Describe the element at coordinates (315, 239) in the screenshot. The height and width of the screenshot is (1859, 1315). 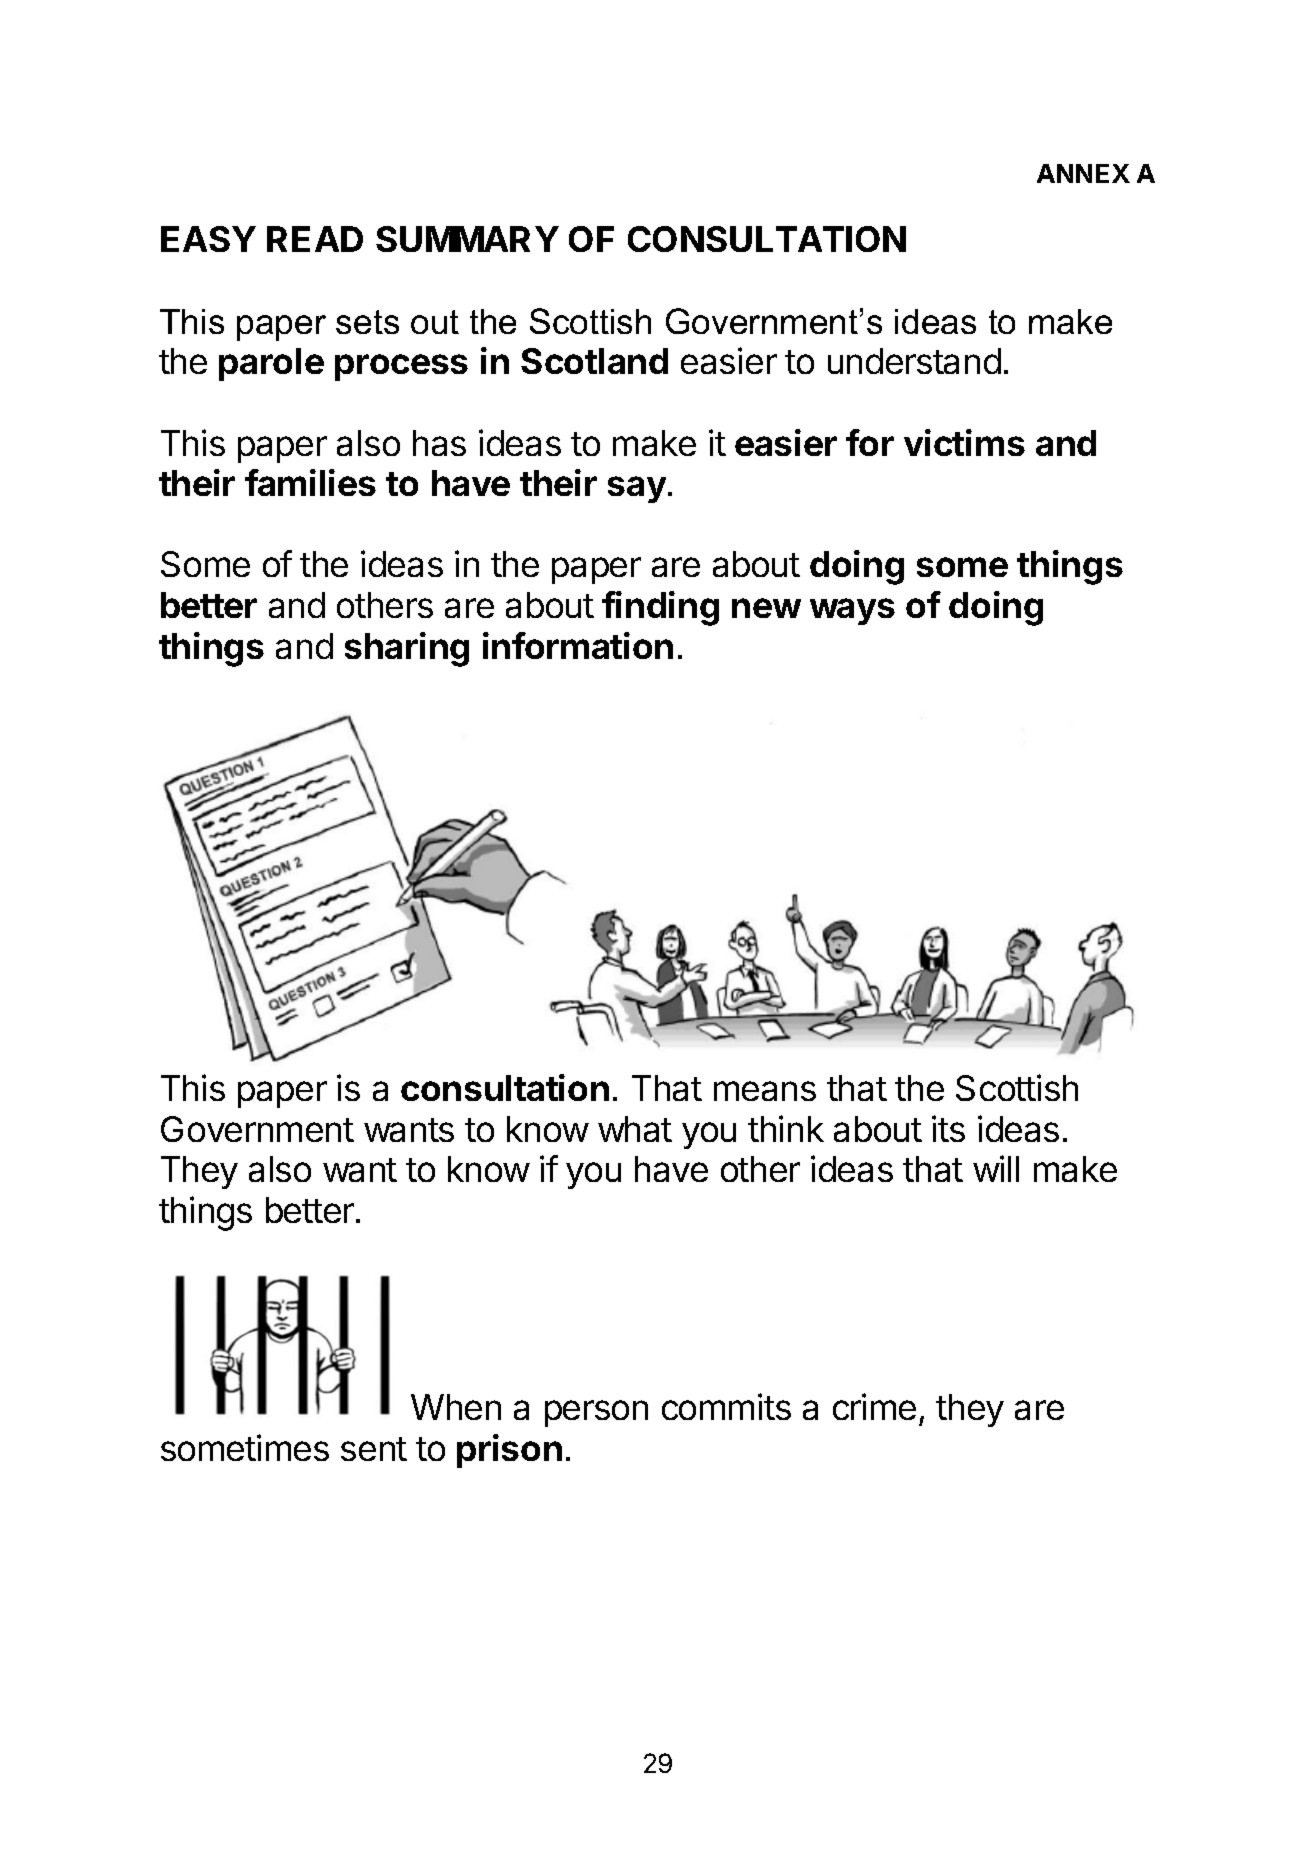
I see `READ` at that location.
